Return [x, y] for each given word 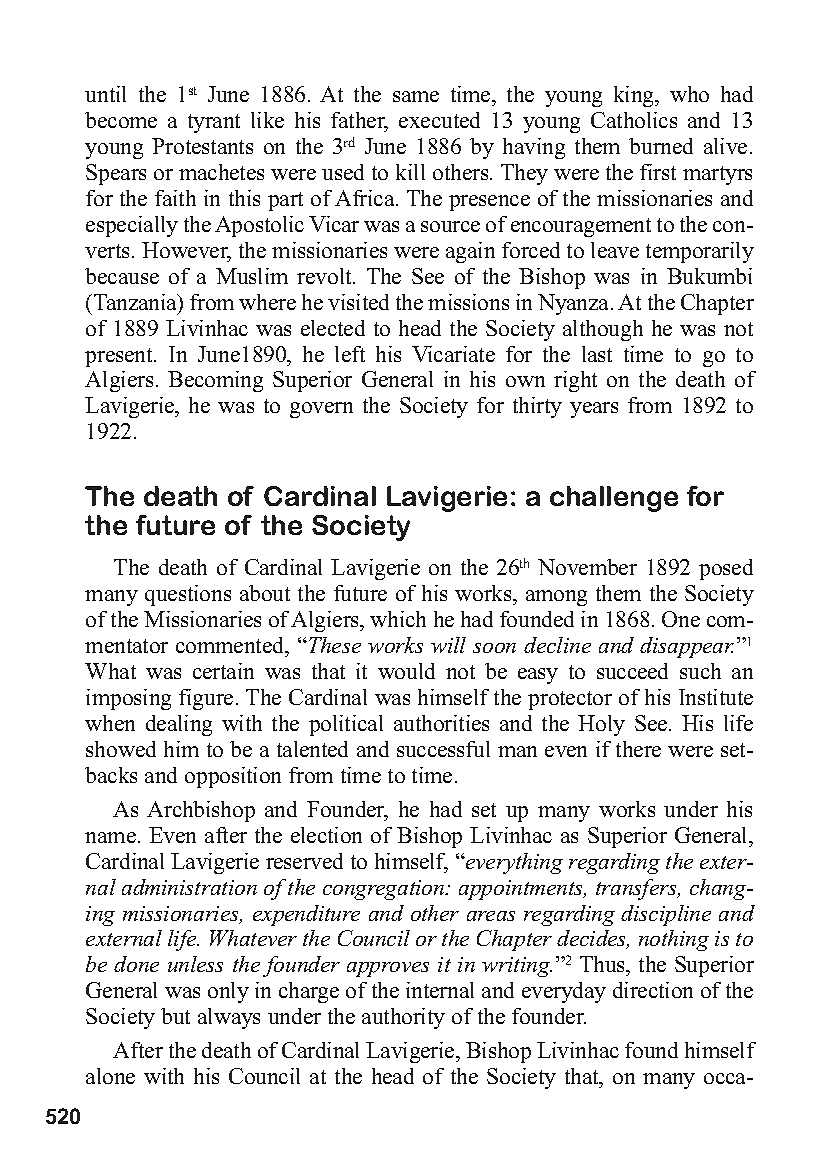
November [587, 567]
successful [443, 749]
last [597, 354]
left [350, 354]
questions [188, 595]
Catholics [634, 120]
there [638, 749]
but [175, 1016]
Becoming [215, 381]
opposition [233, 777]
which [398, 619]
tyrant [214, 123]
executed [439, 120]
